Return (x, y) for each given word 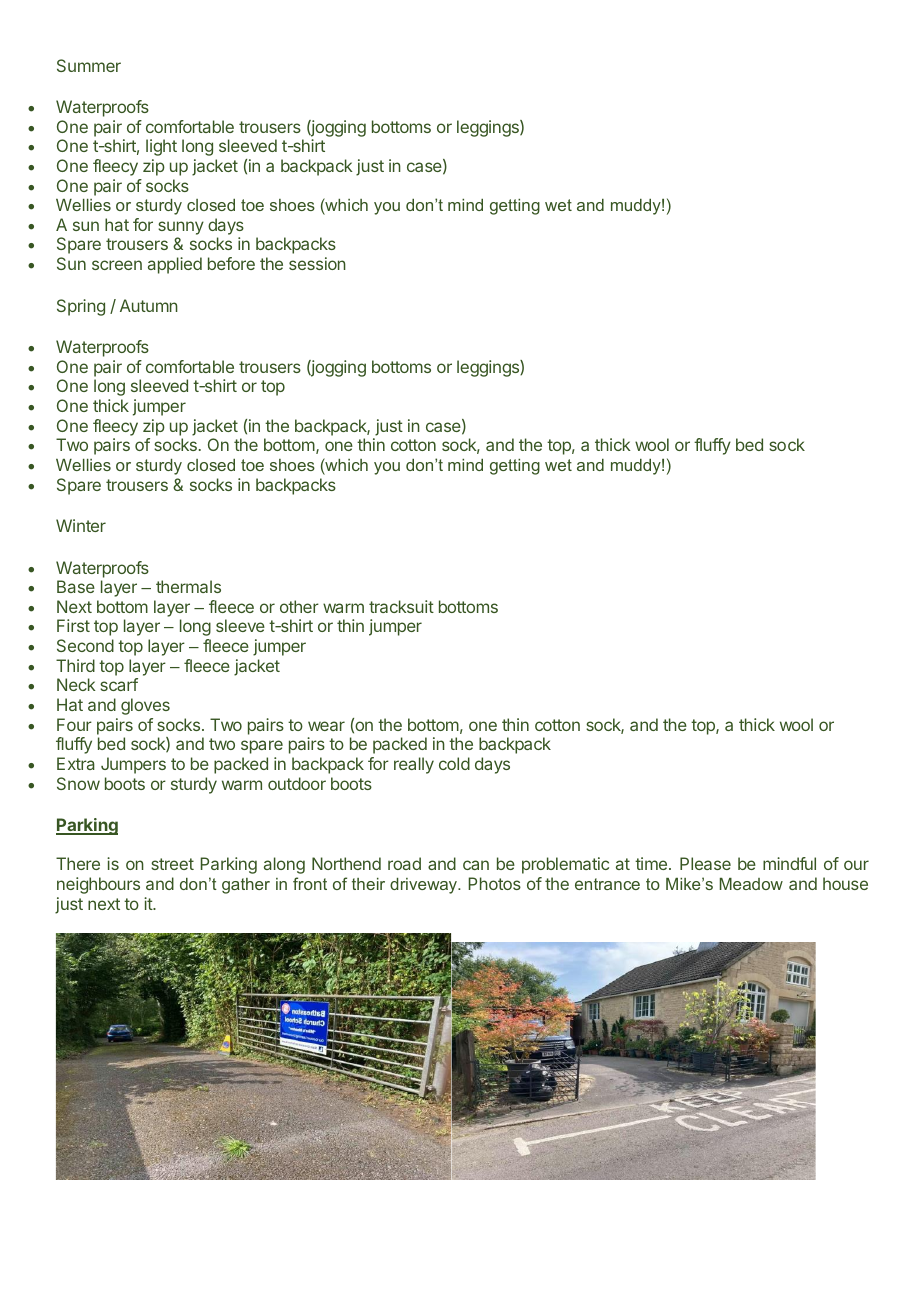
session (317, 263)
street (172, 864)
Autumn (149, 305)
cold (454, 763)
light (161, 147)
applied (175, 265)
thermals (188, 586)
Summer (89, 65)
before (231, 263)
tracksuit (401, 606)
